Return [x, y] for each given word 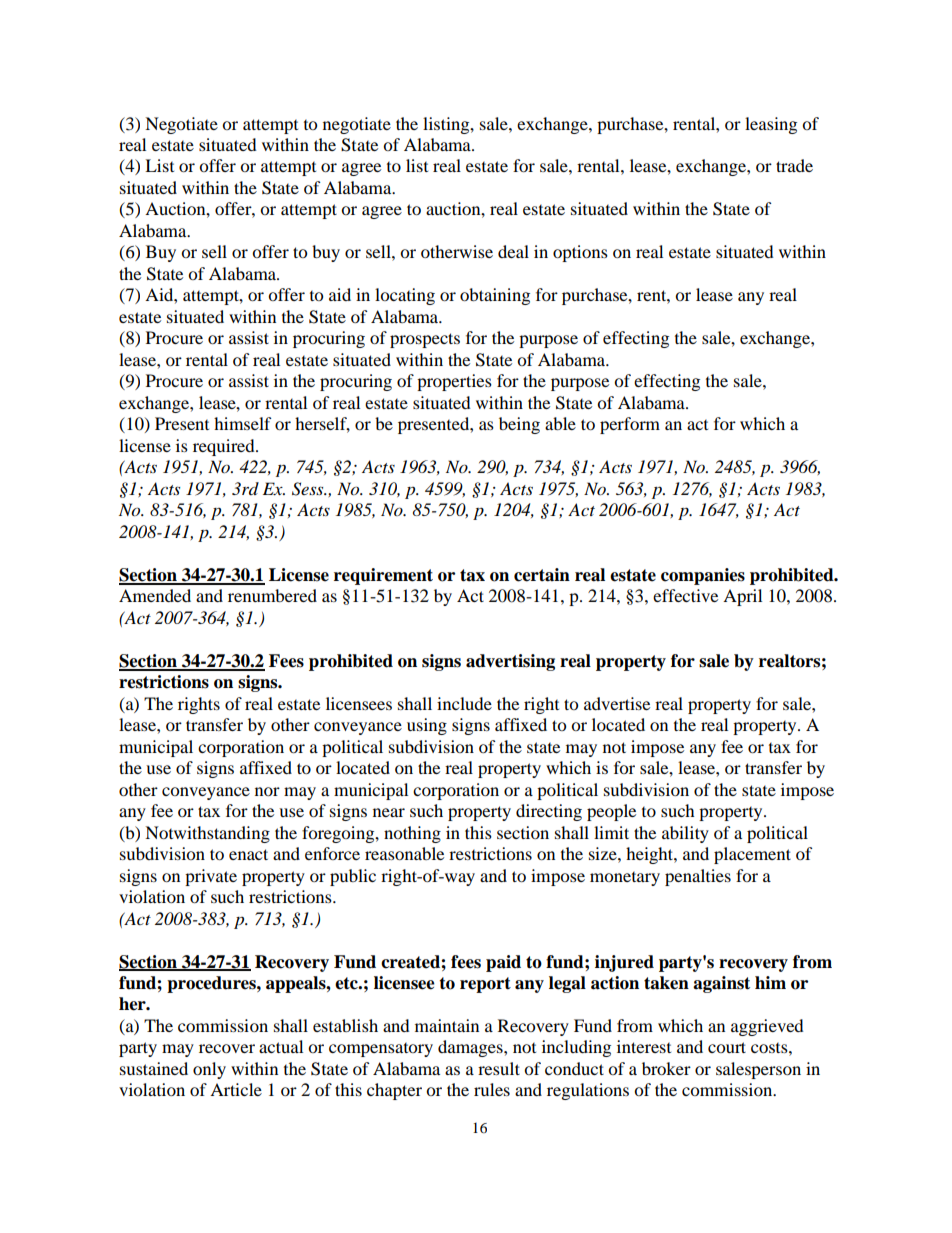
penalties [698, 877]
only [209, 1070]
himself [243, 423]
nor [267, 791]
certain [542, 575]
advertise [617, 703]
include [464, 703]
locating [405, 296]
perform [630, 425]
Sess [309, 489]
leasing [771, 125]
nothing [412, 834]
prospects [425, 340]
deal [513, 251]
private [211, 877]
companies [703, 576]
